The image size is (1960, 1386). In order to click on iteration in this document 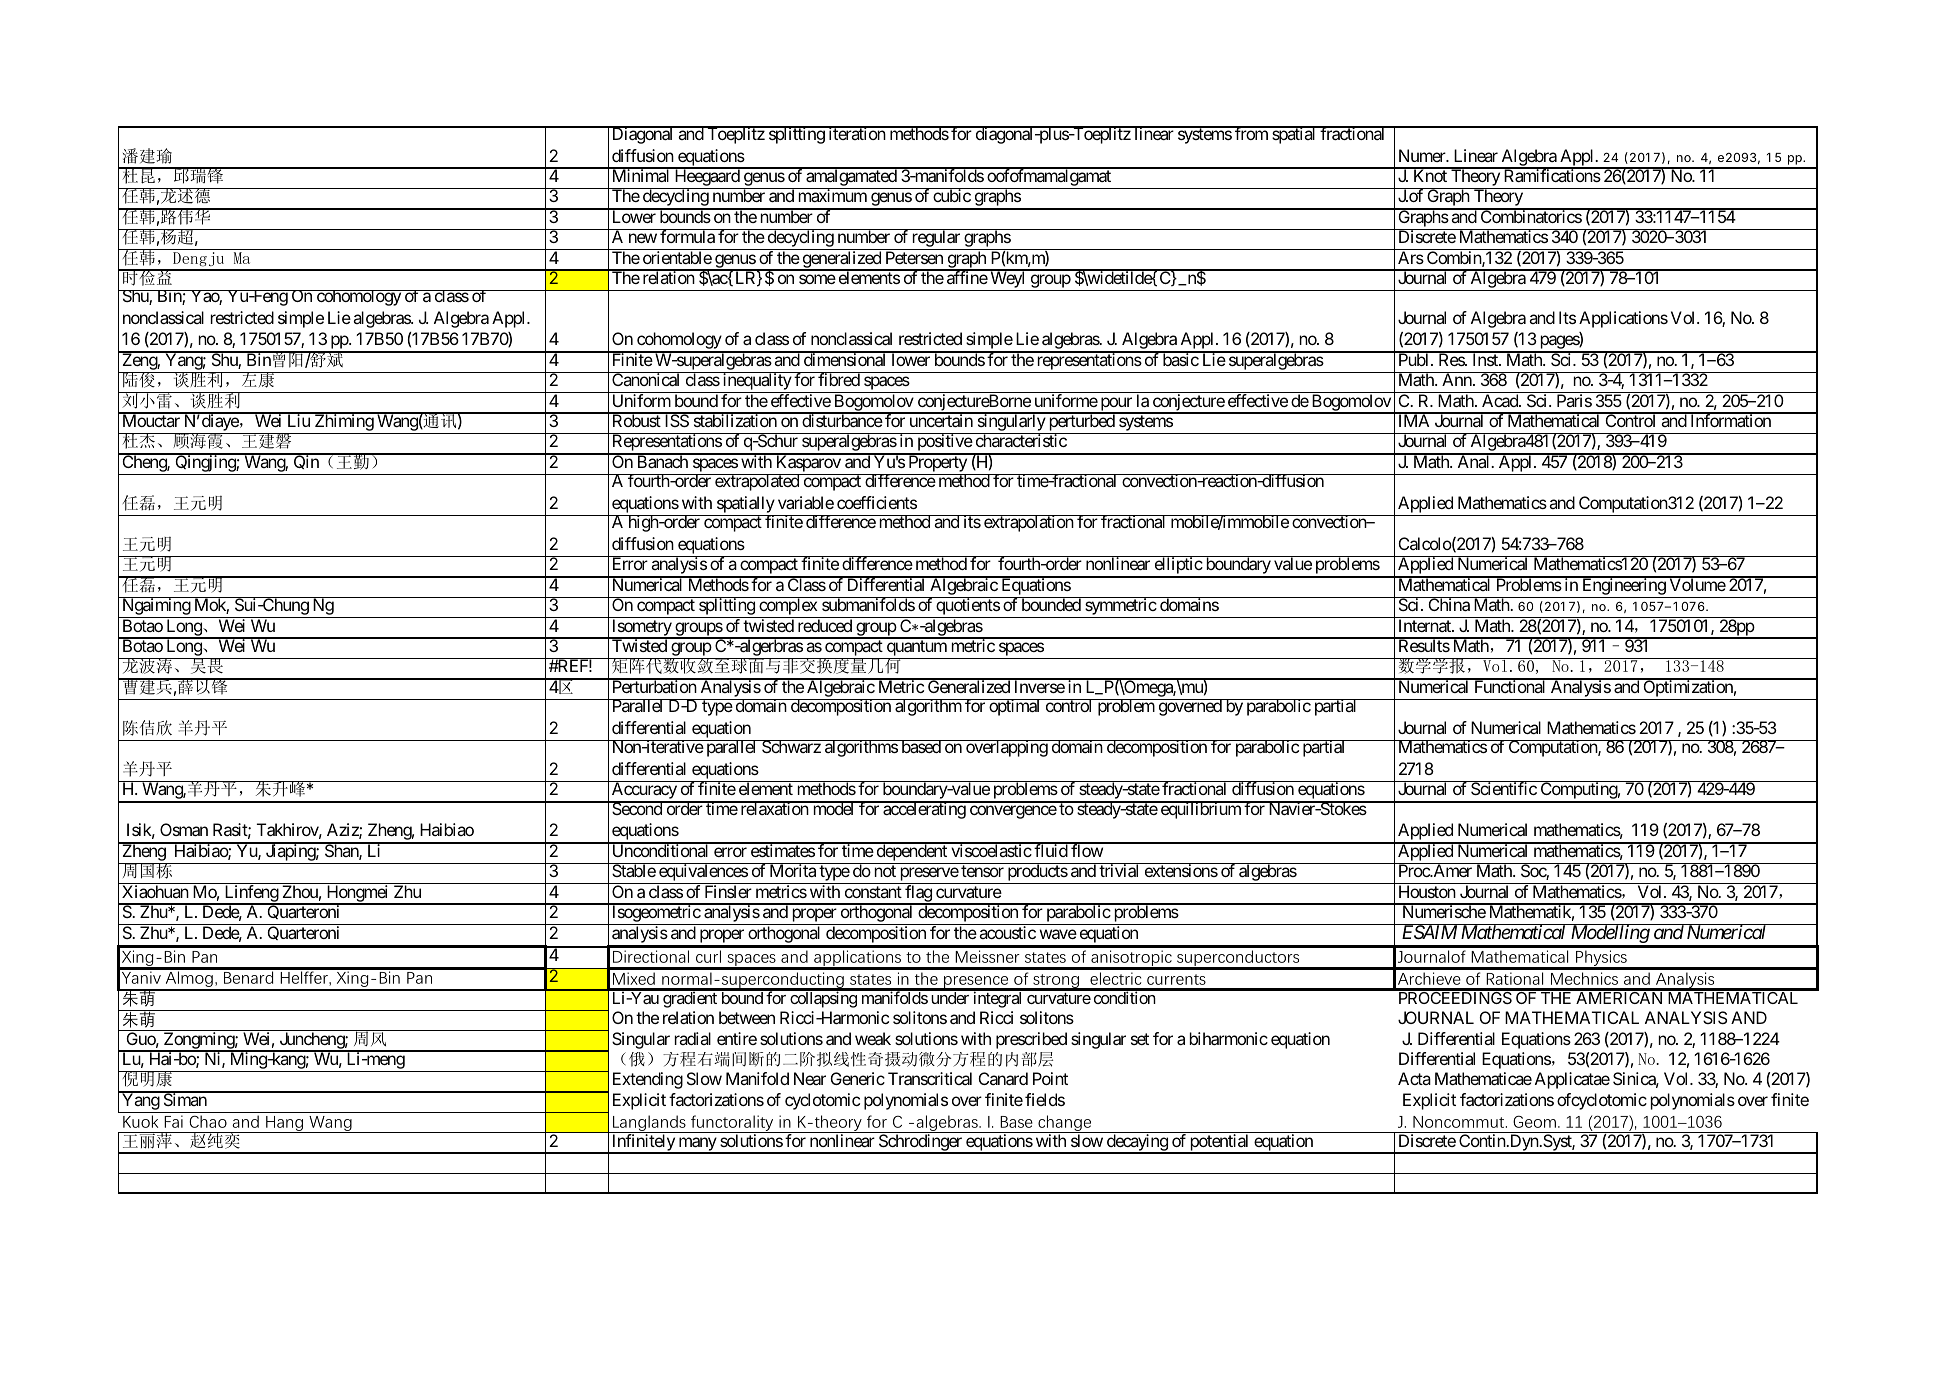, I will do `click(856, 133)`.
